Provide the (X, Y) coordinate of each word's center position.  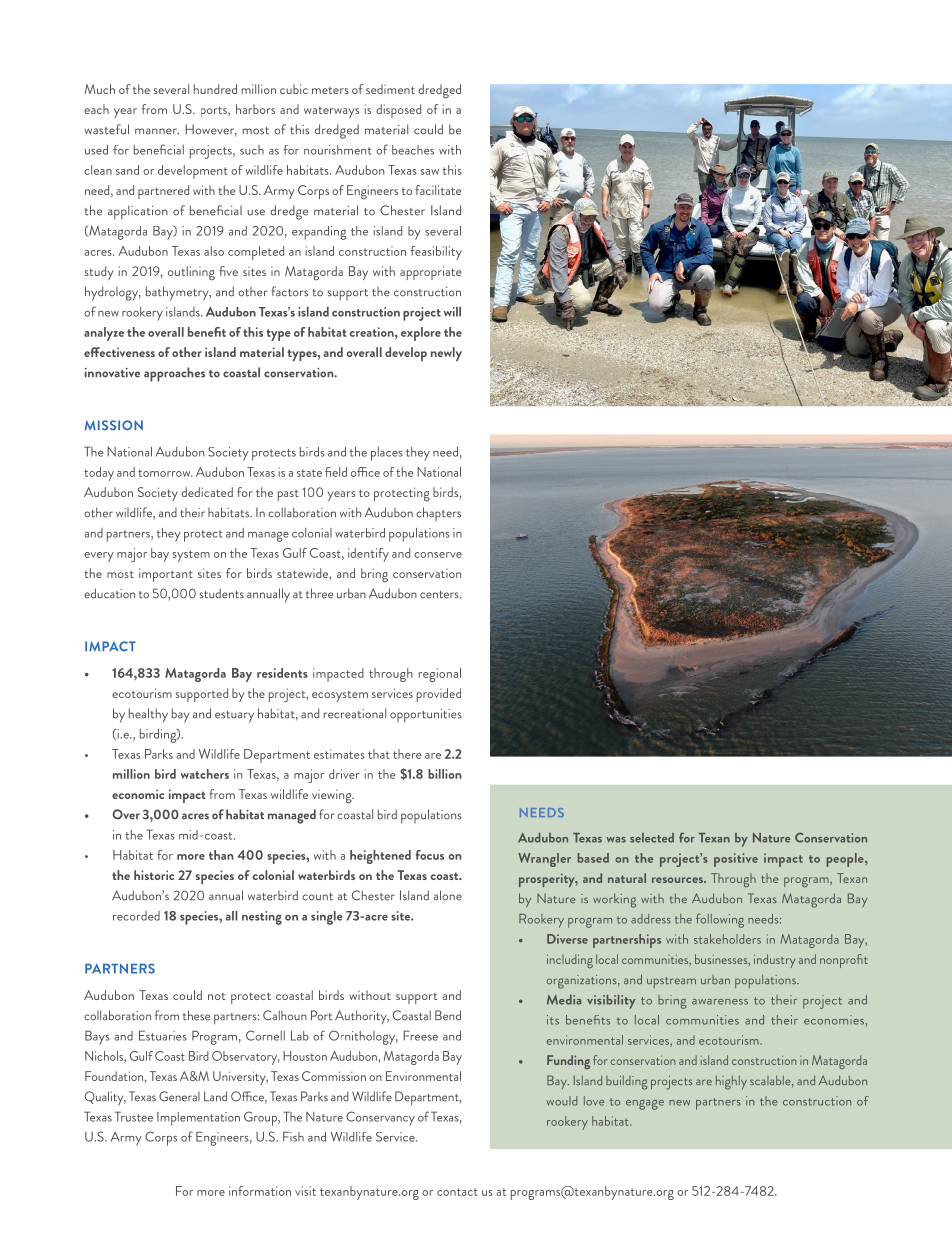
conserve (438, 555)
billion (445, 774)
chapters (438, 514)
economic (138, 794)
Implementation (198, 1119)
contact (457, 1192)
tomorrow (165, 473)
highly (731, 1083)
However (211, 130)
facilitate (438, 190)
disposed (398, 111)
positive (736, 860)
